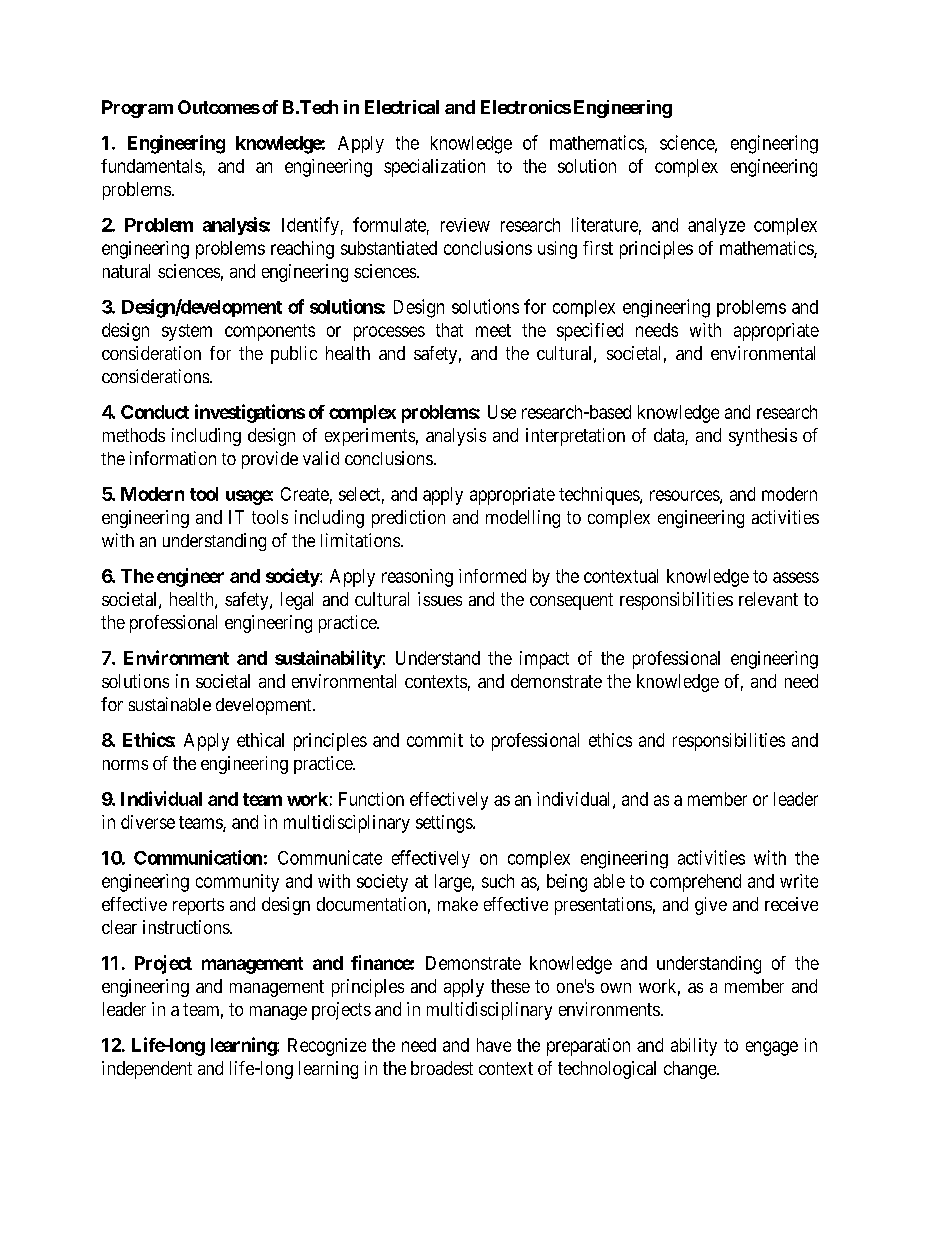 The image size is (952, 1233). Describe the element at coordinates (502, 412) in the document. I see `Use` at that location.
